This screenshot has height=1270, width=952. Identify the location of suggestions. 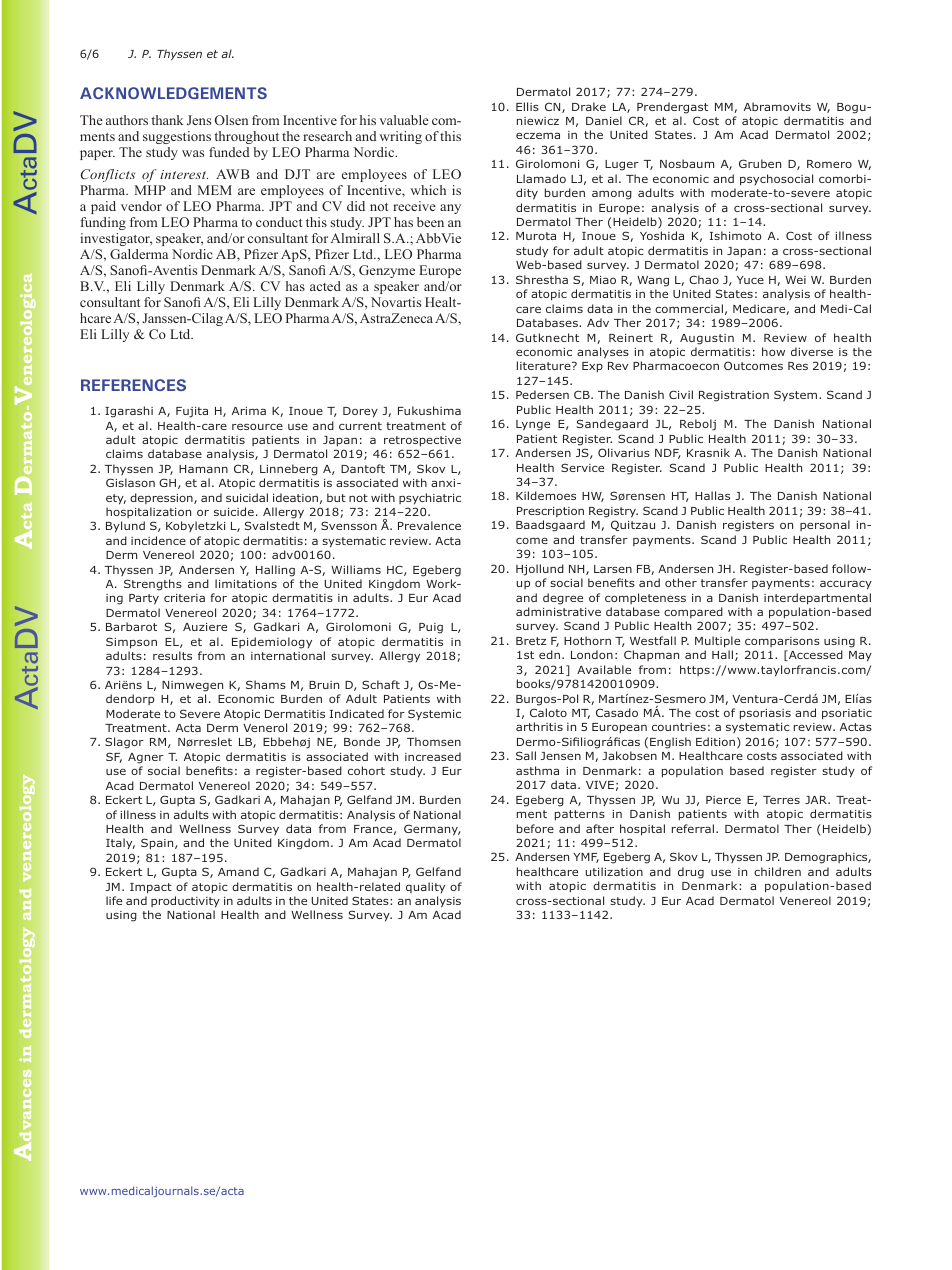
(177, 137).
